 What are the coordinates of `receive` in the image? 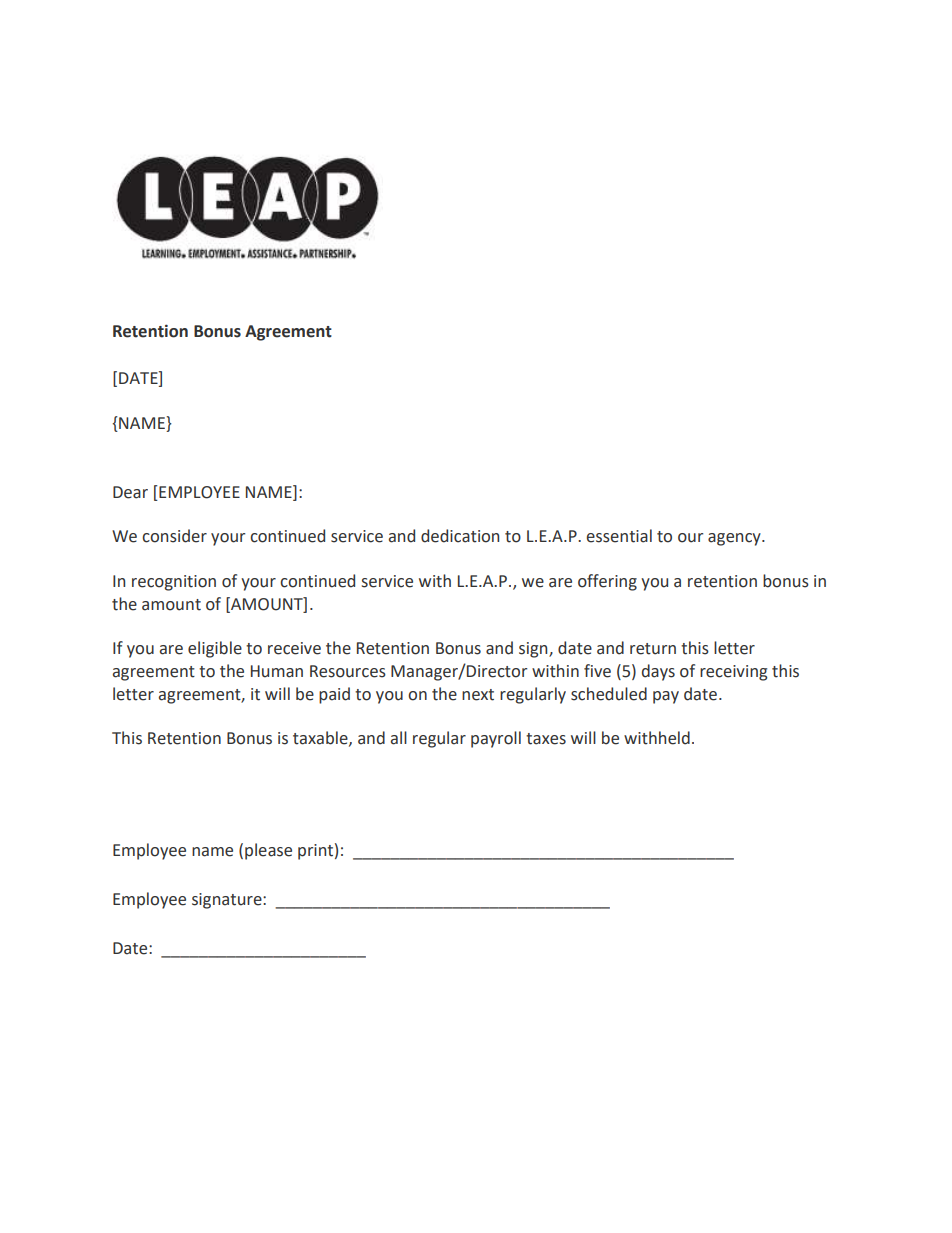 It's located at (294, 648).
